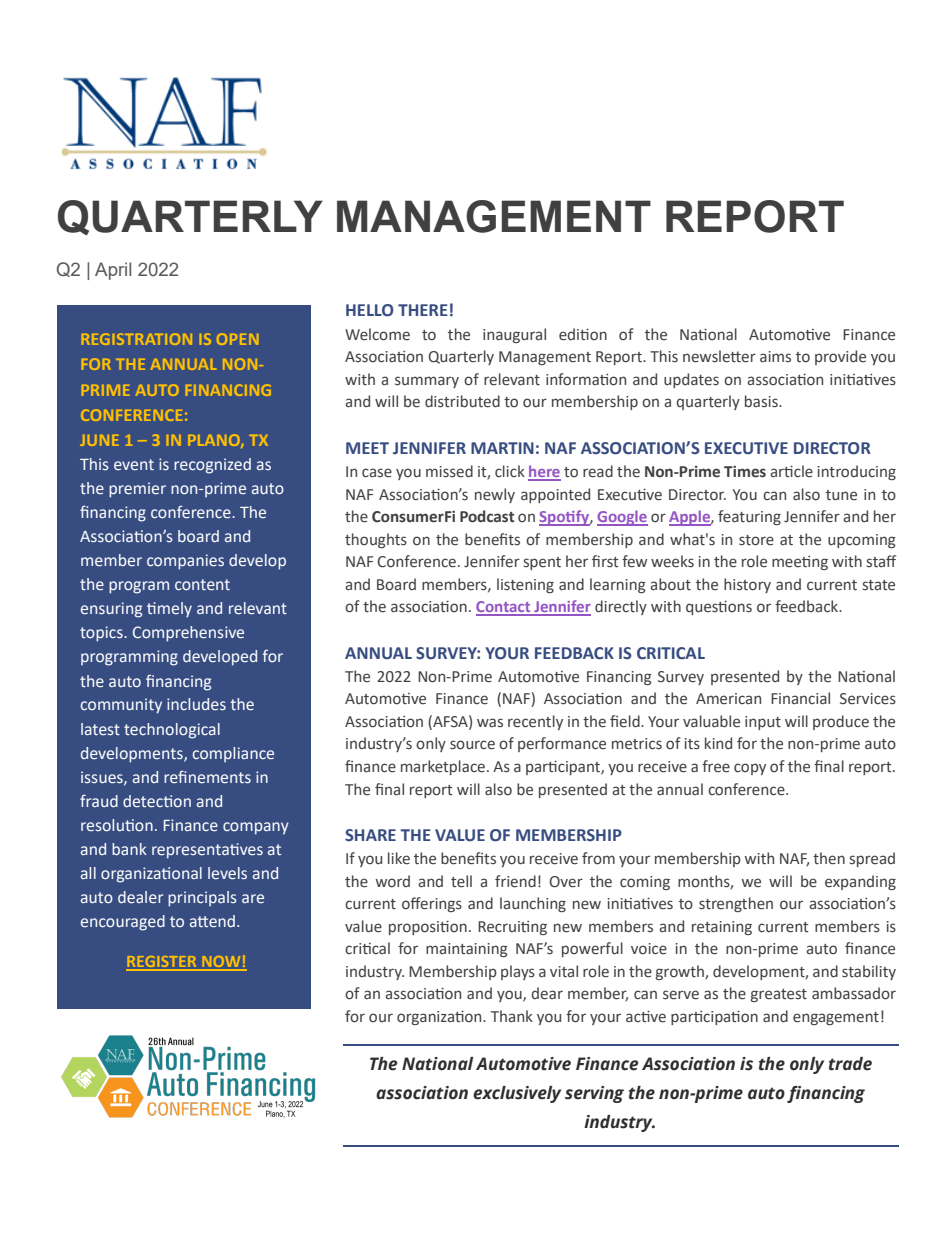  Describe the element at coordinates (113, 271) in the page. I see `April` at that location.
